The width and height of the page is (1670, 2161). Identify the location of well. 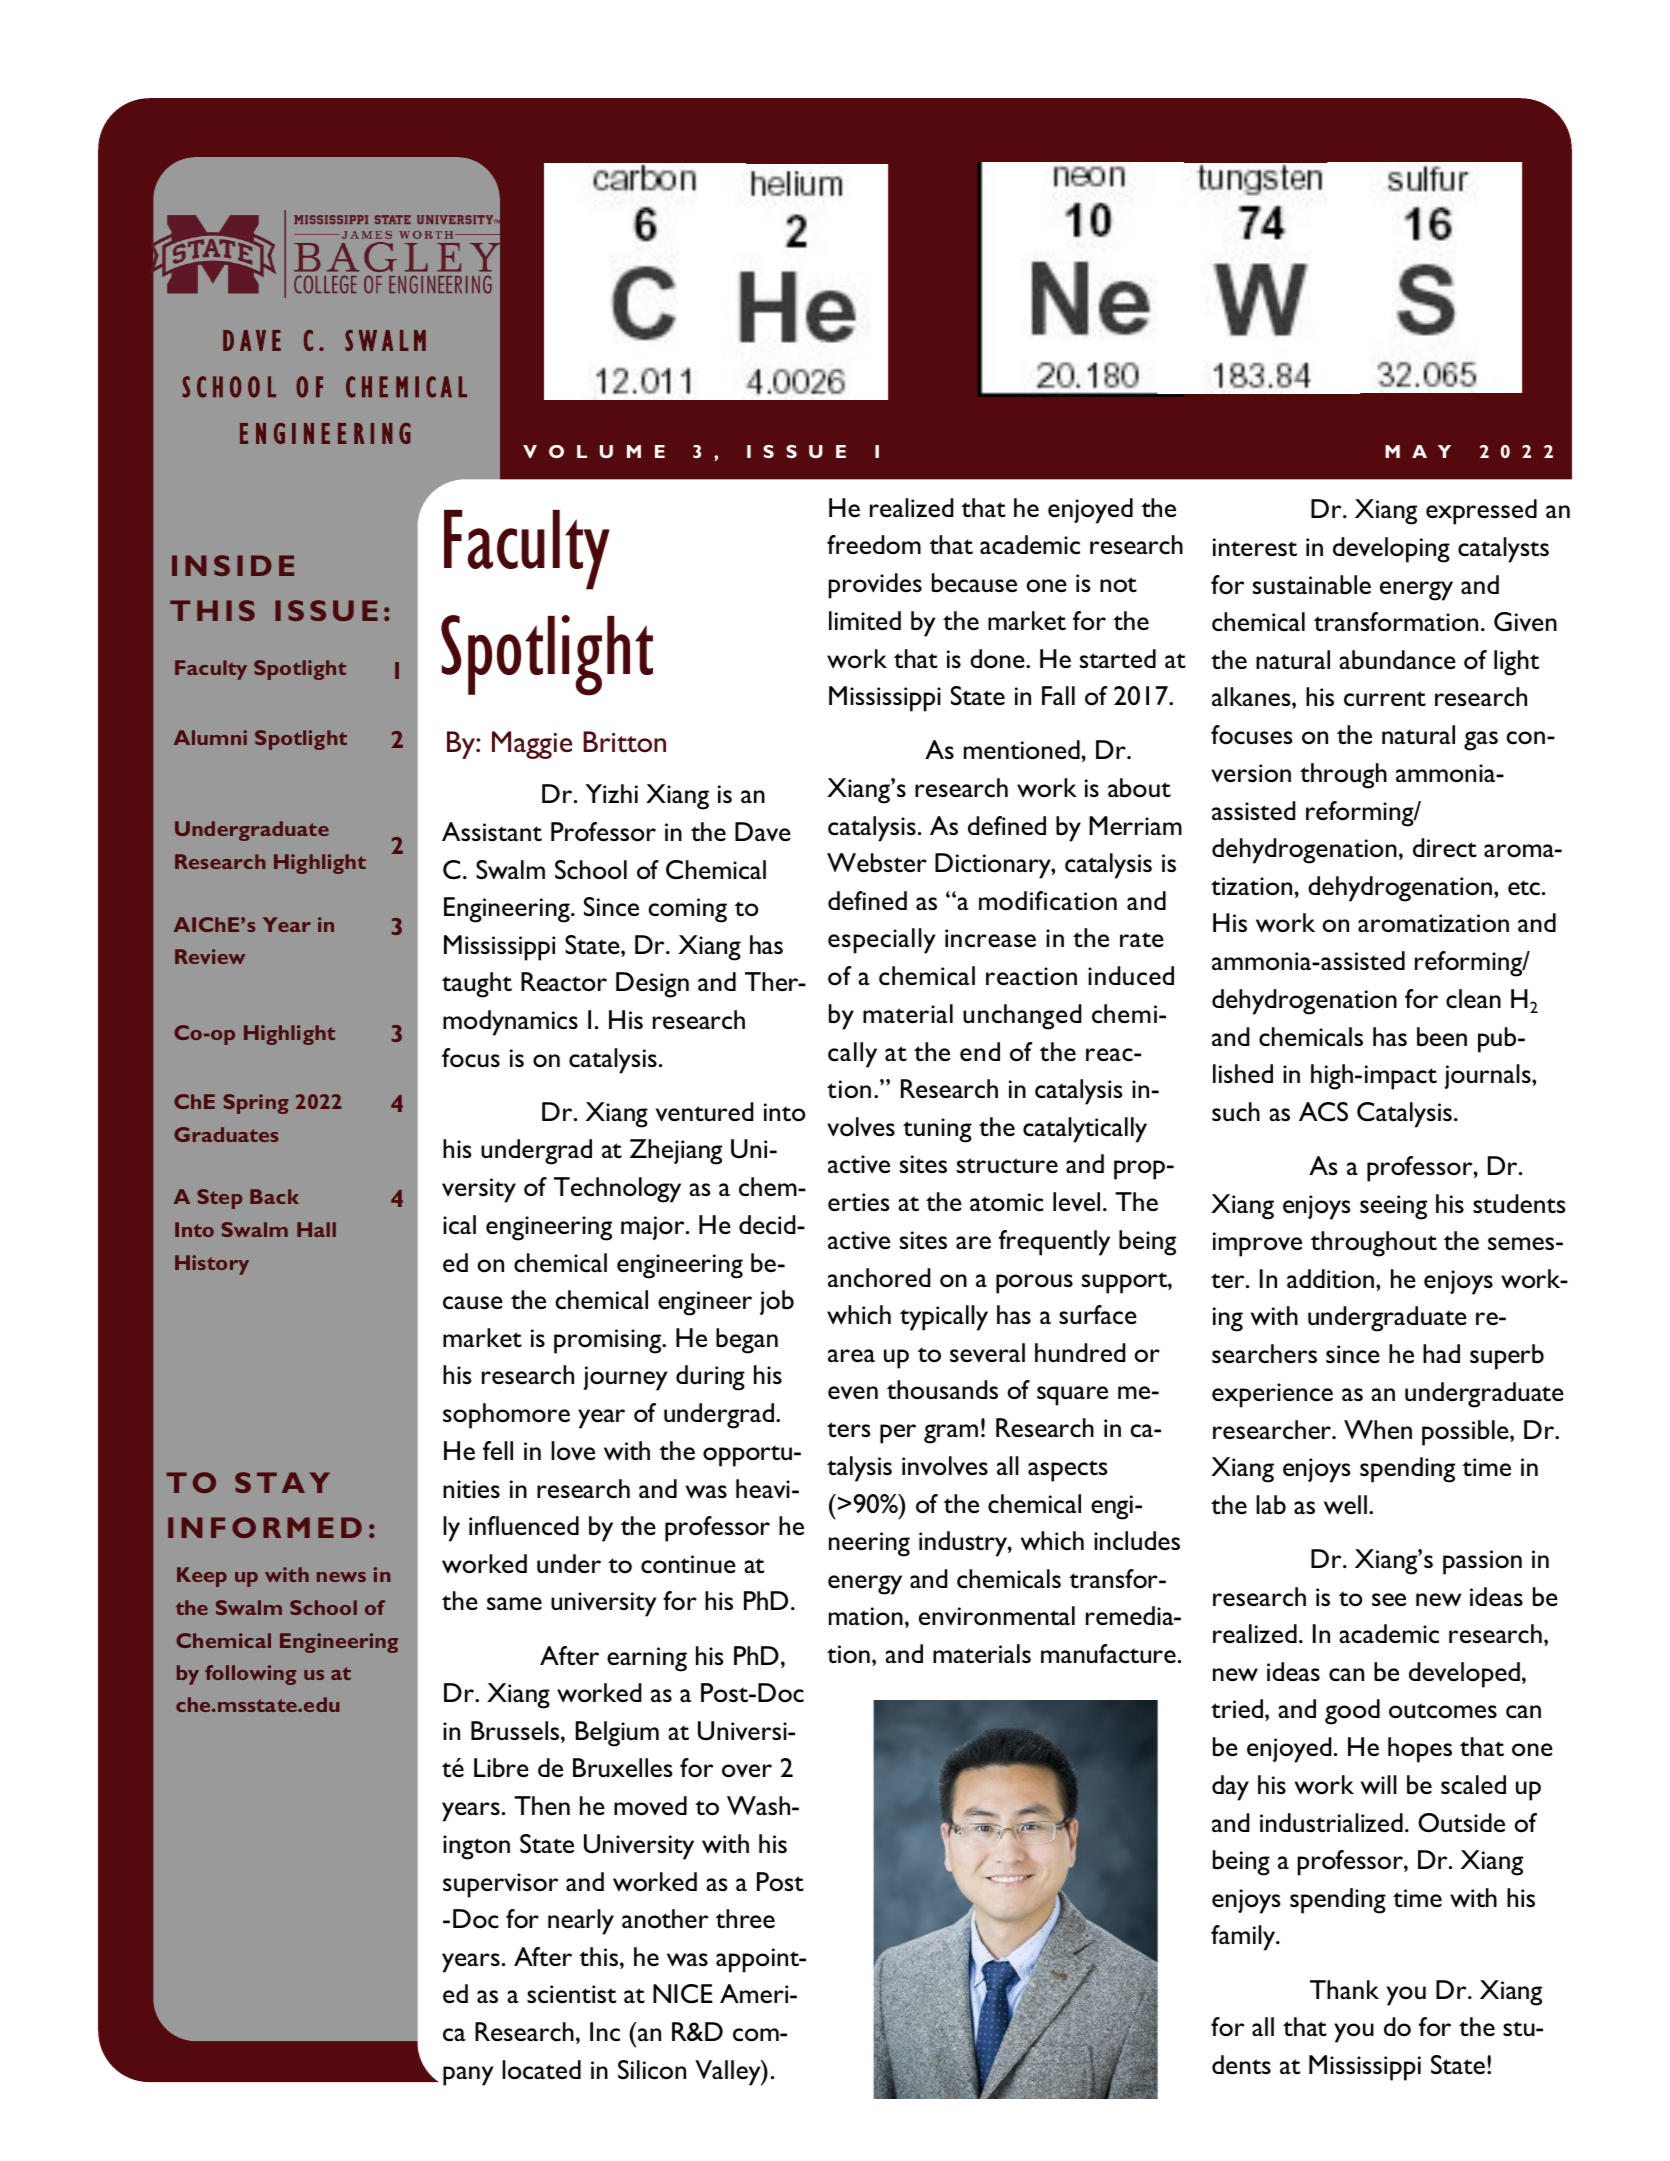
(1345, 1504).
